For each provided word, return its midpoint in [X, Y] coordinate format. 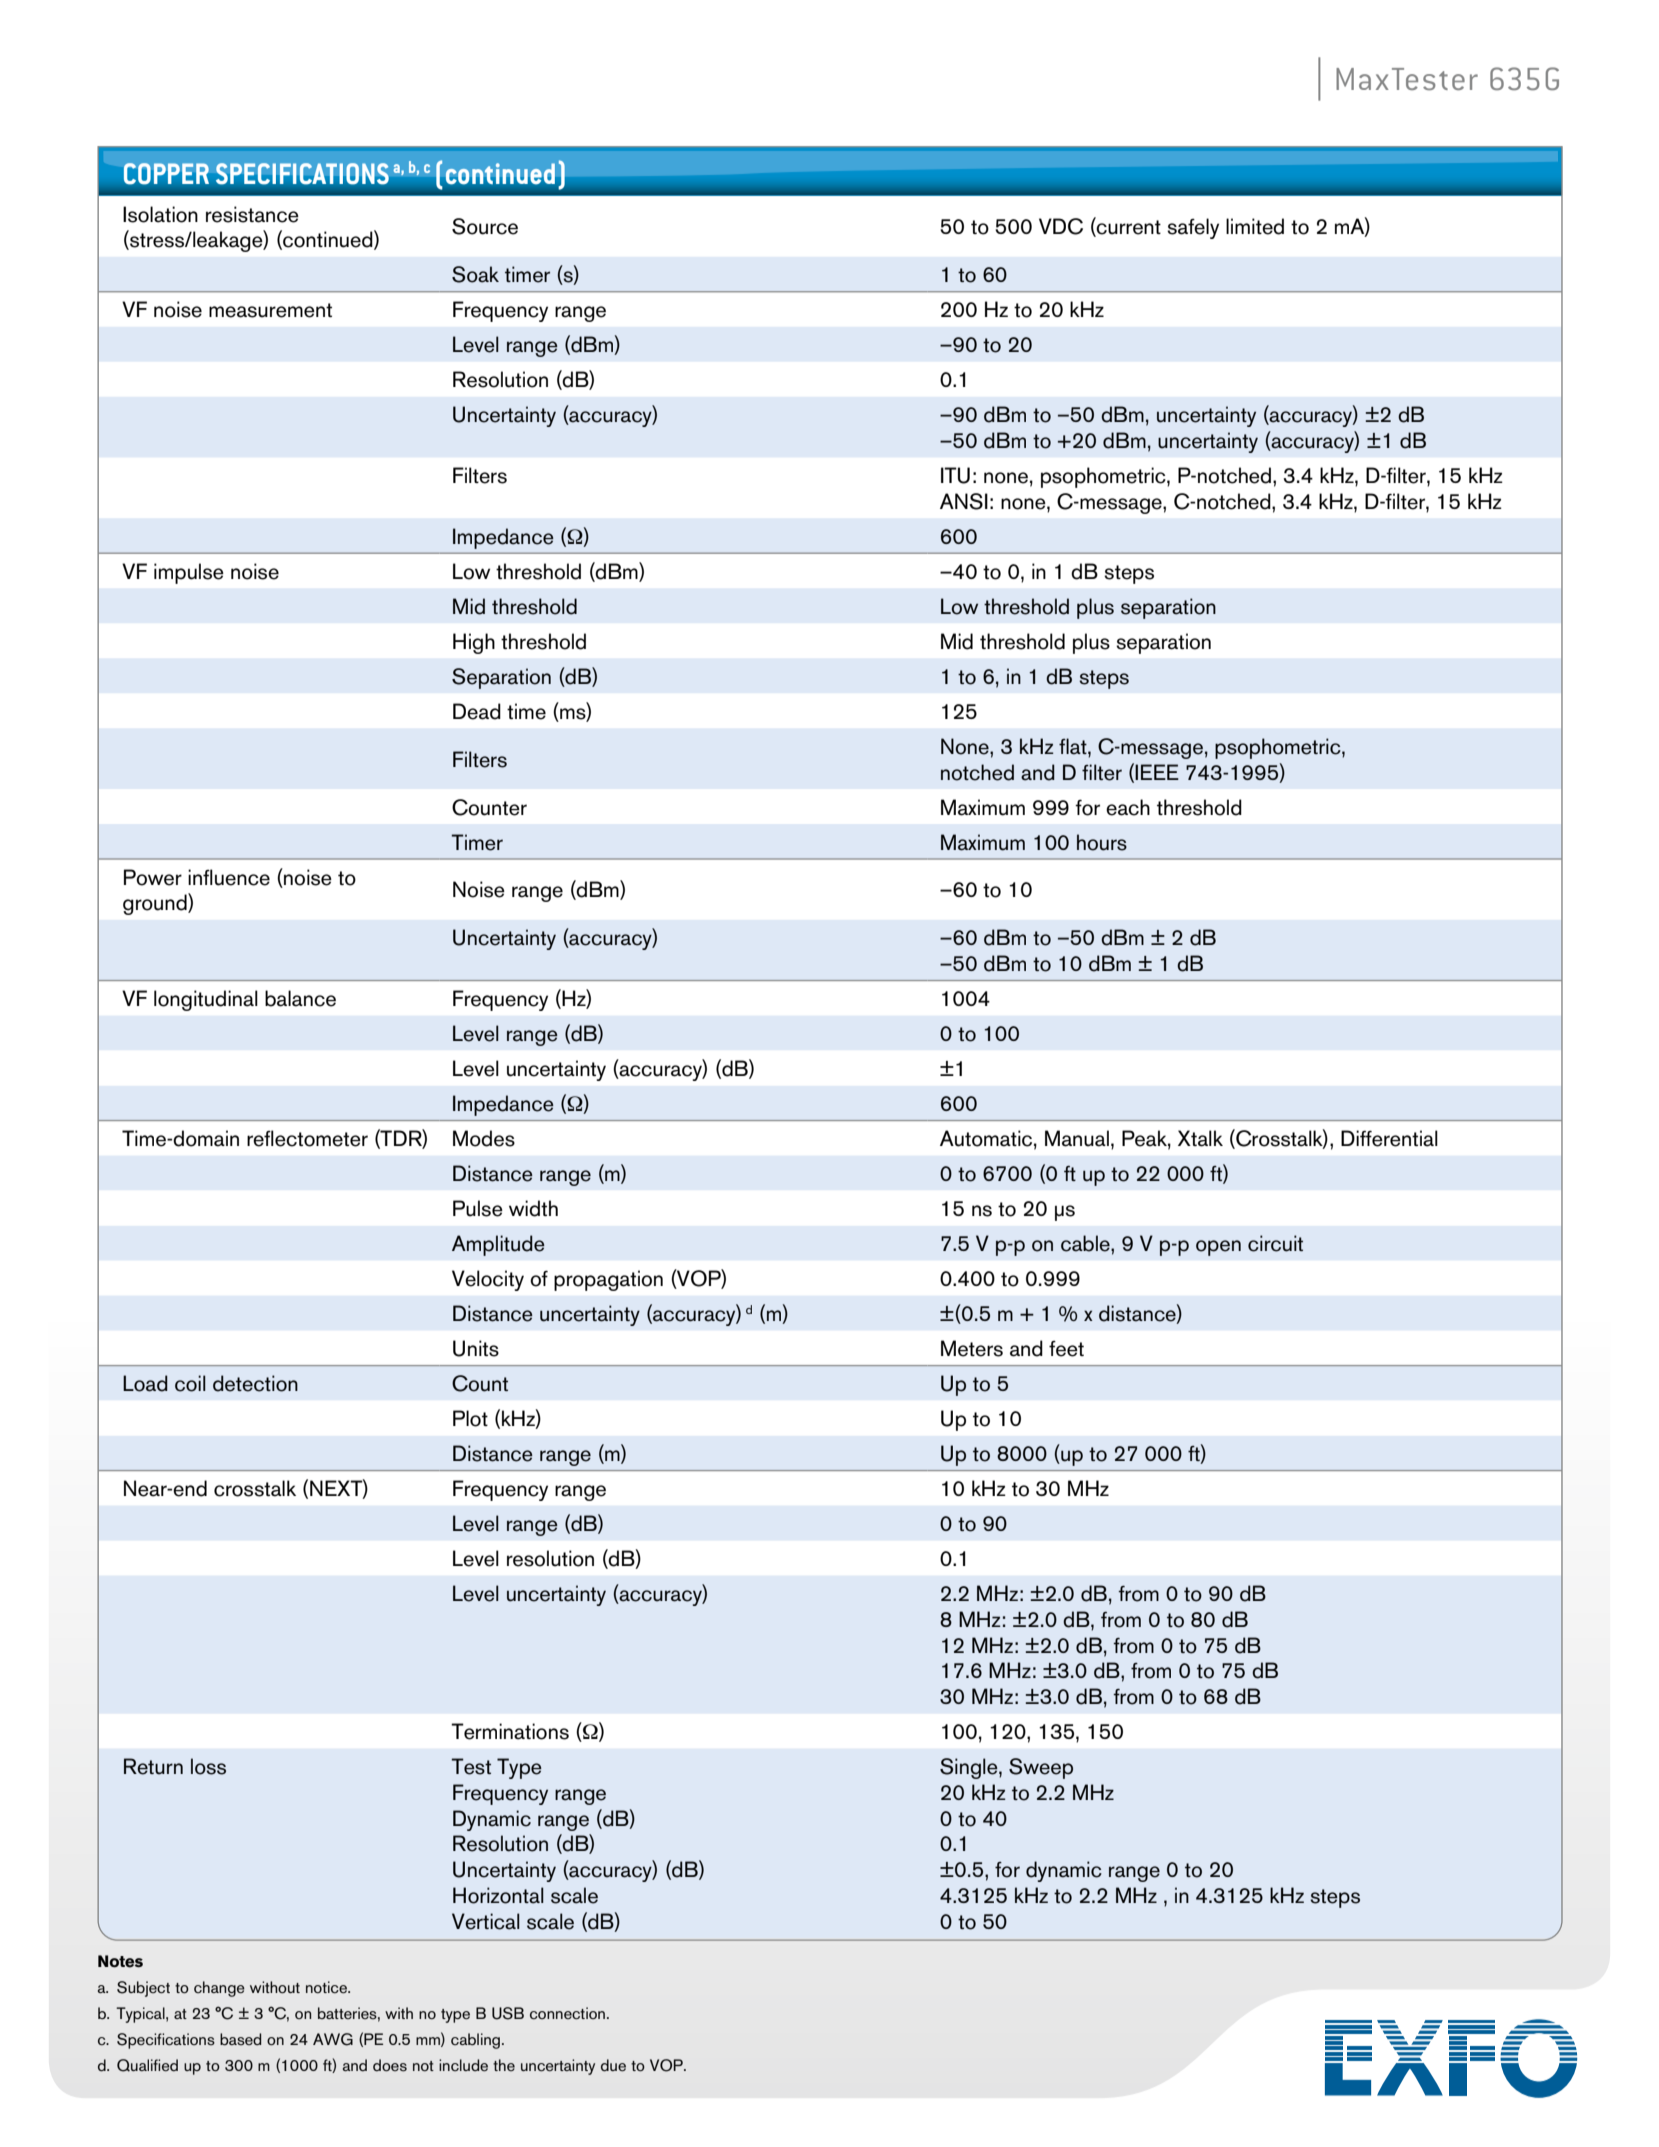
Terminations [510, 1731]
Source [485, 226]
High [474, 643]
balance [300, 998]
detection [255, 1383]
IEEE [1157, 772]
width [533, 1208]
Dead [477, 711]
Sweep [1041, 1768]
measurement [270, 310]
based [240, 2039]
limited [1255, 226]
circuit [1275, 1243]
